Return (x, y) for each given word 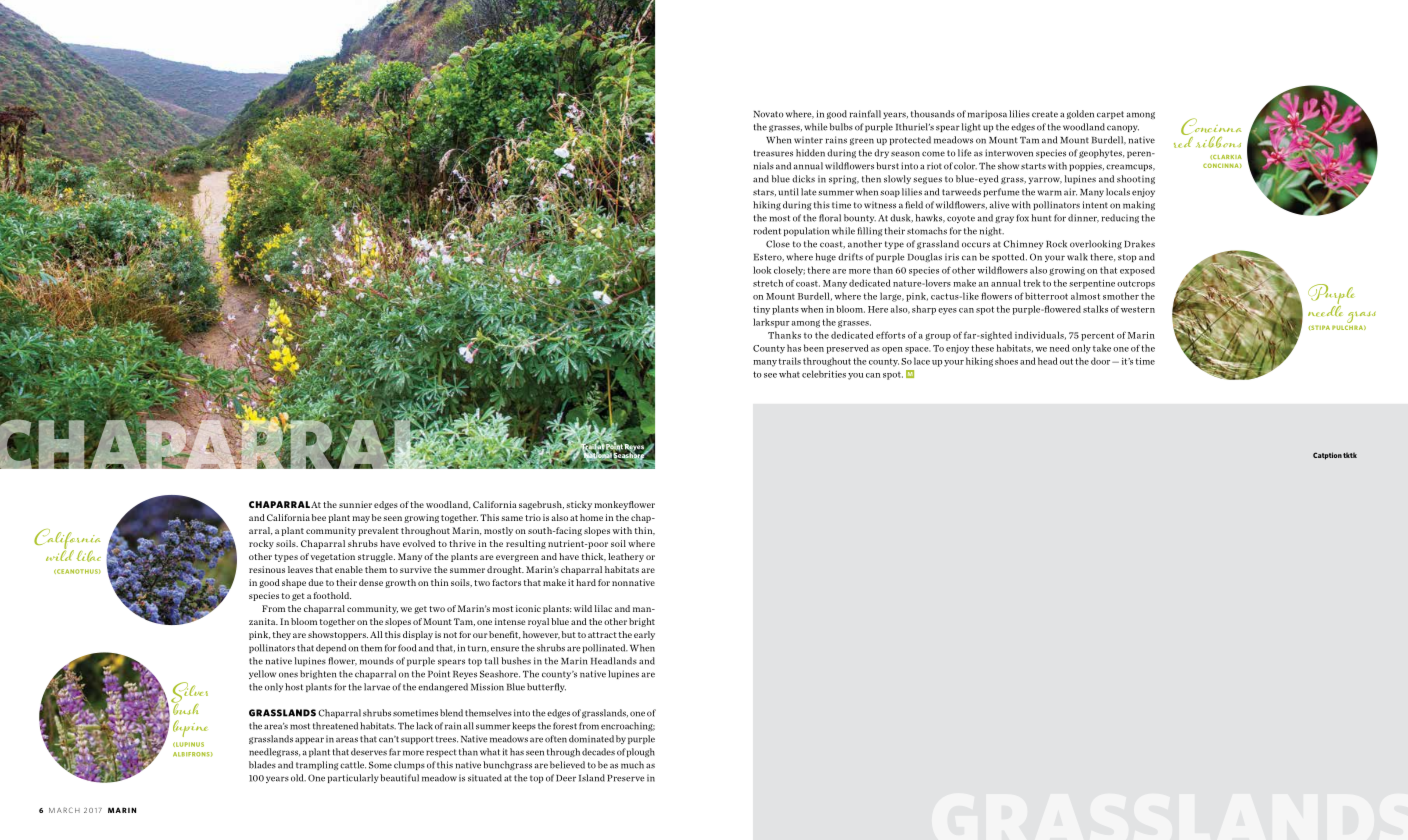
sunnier (355, 504)
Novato (768, 114)
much (632, 765)
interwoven (1009, 153)
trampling (317, 765)
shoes (1006, 361)
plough (641, 752)
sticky (579, 505)
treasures (773, 153)
